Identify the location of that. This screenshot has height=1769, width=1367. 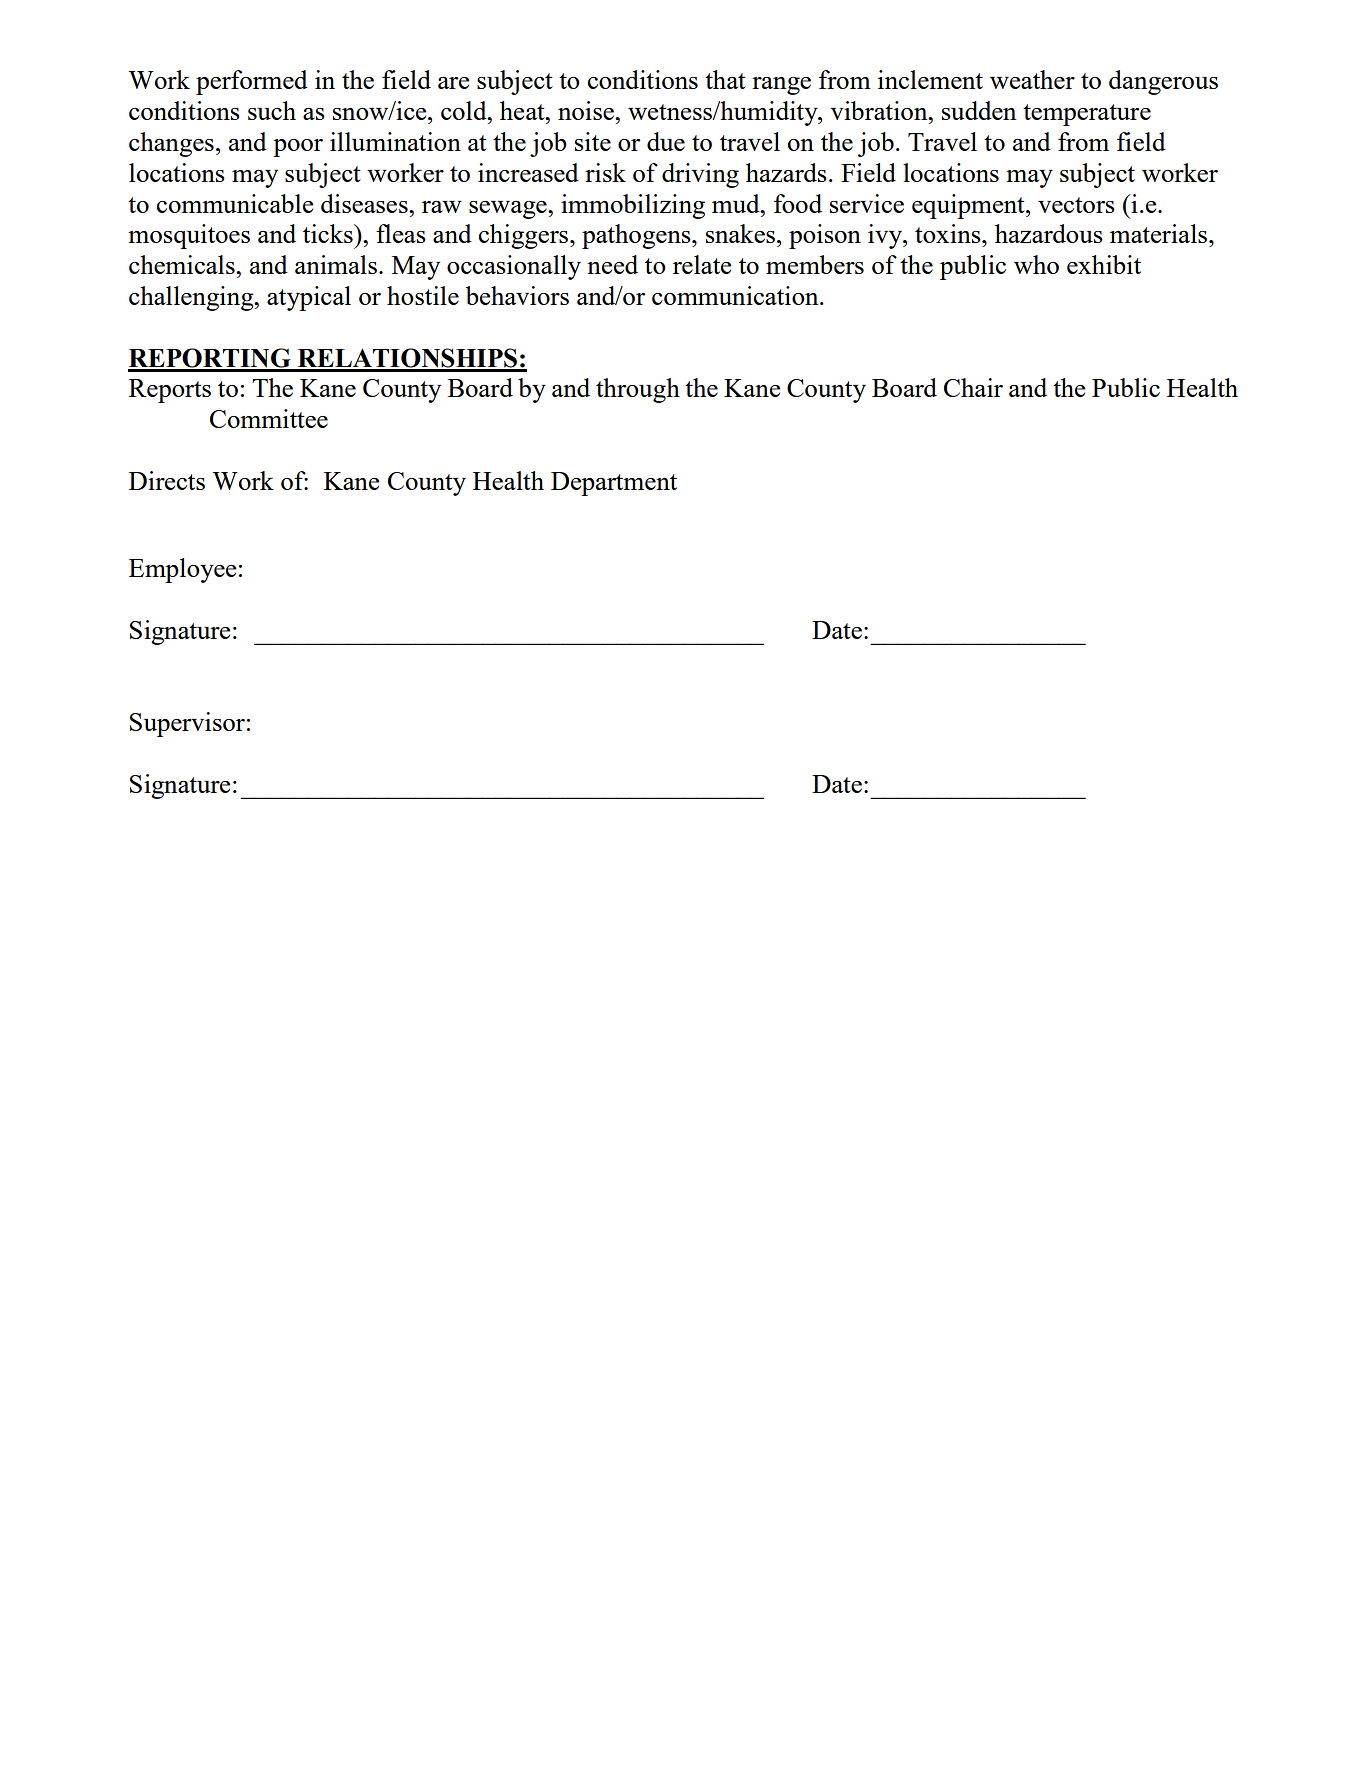
(725, 79).
